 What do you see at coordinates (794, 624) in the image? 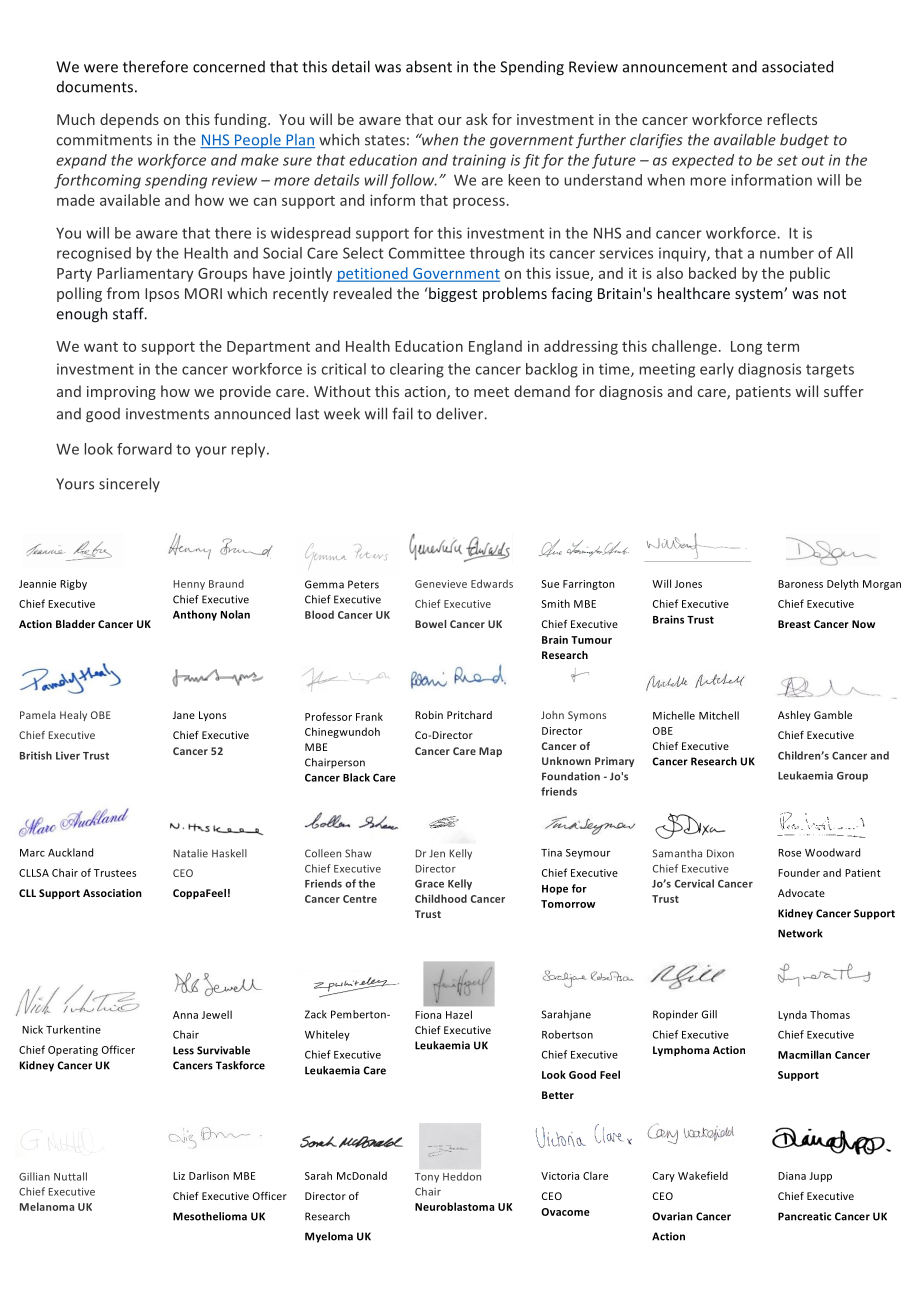
I see `Breast` at bounding box center [794, 624].
